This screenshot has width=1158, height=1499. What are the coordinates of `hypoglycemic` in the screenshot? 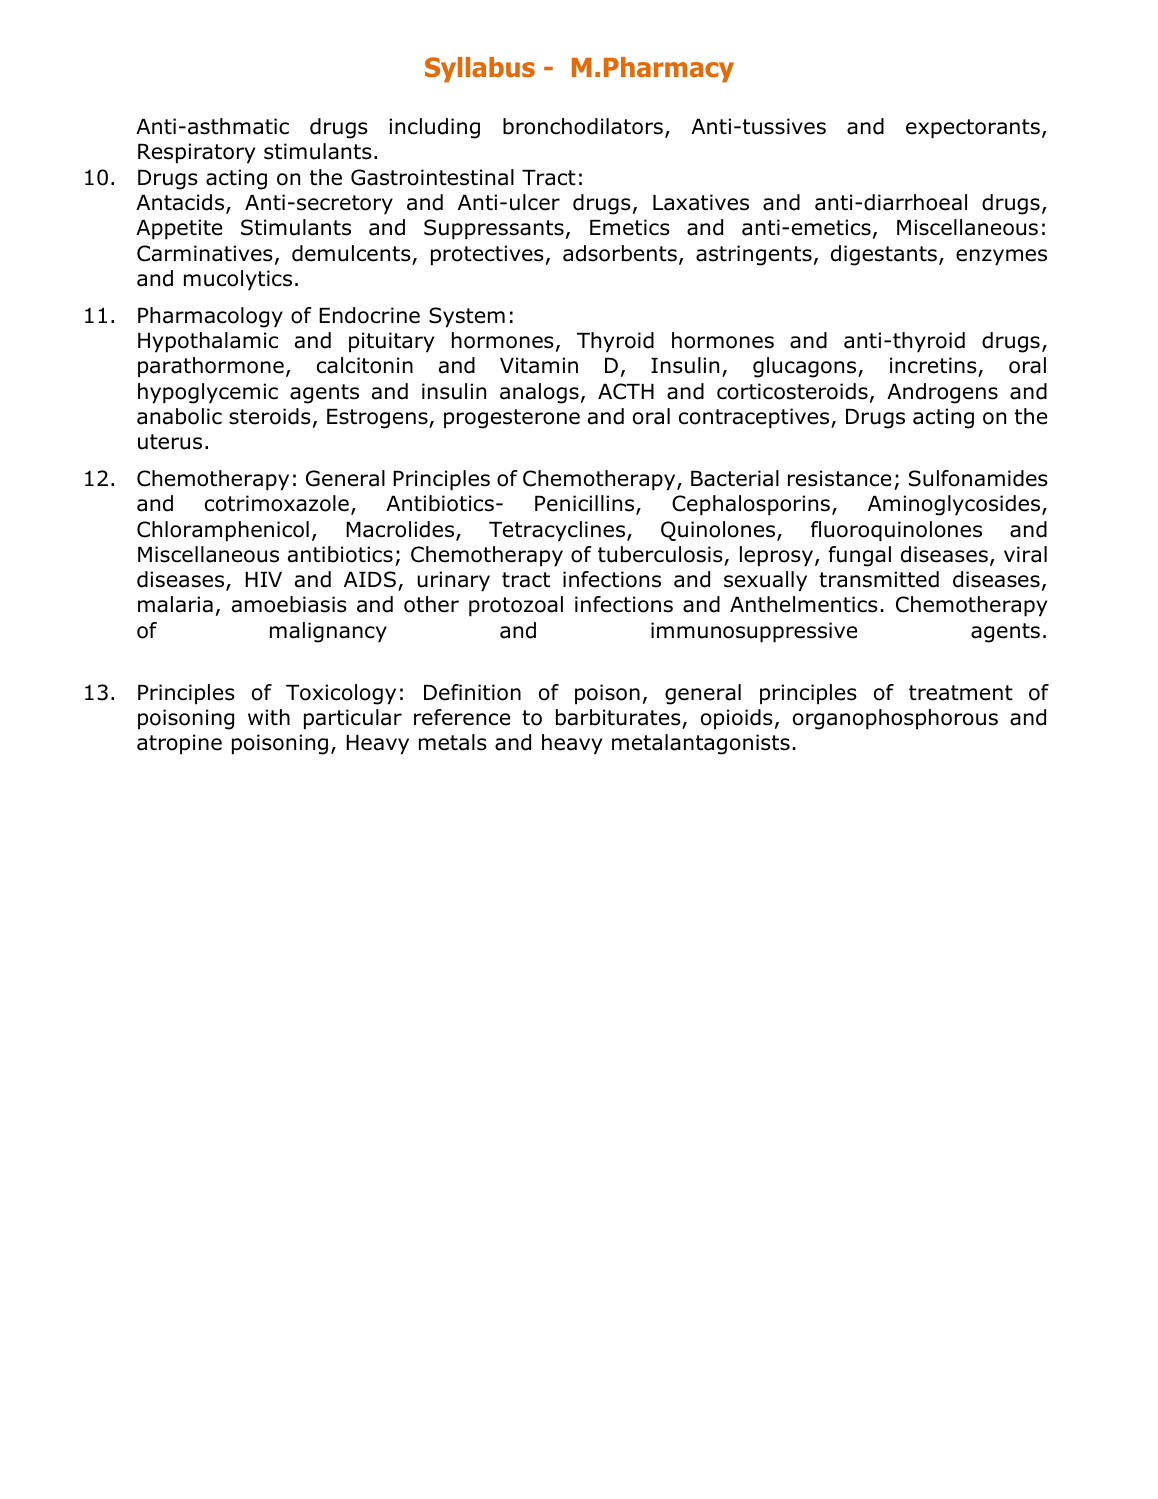 It's located at (208, 393).
